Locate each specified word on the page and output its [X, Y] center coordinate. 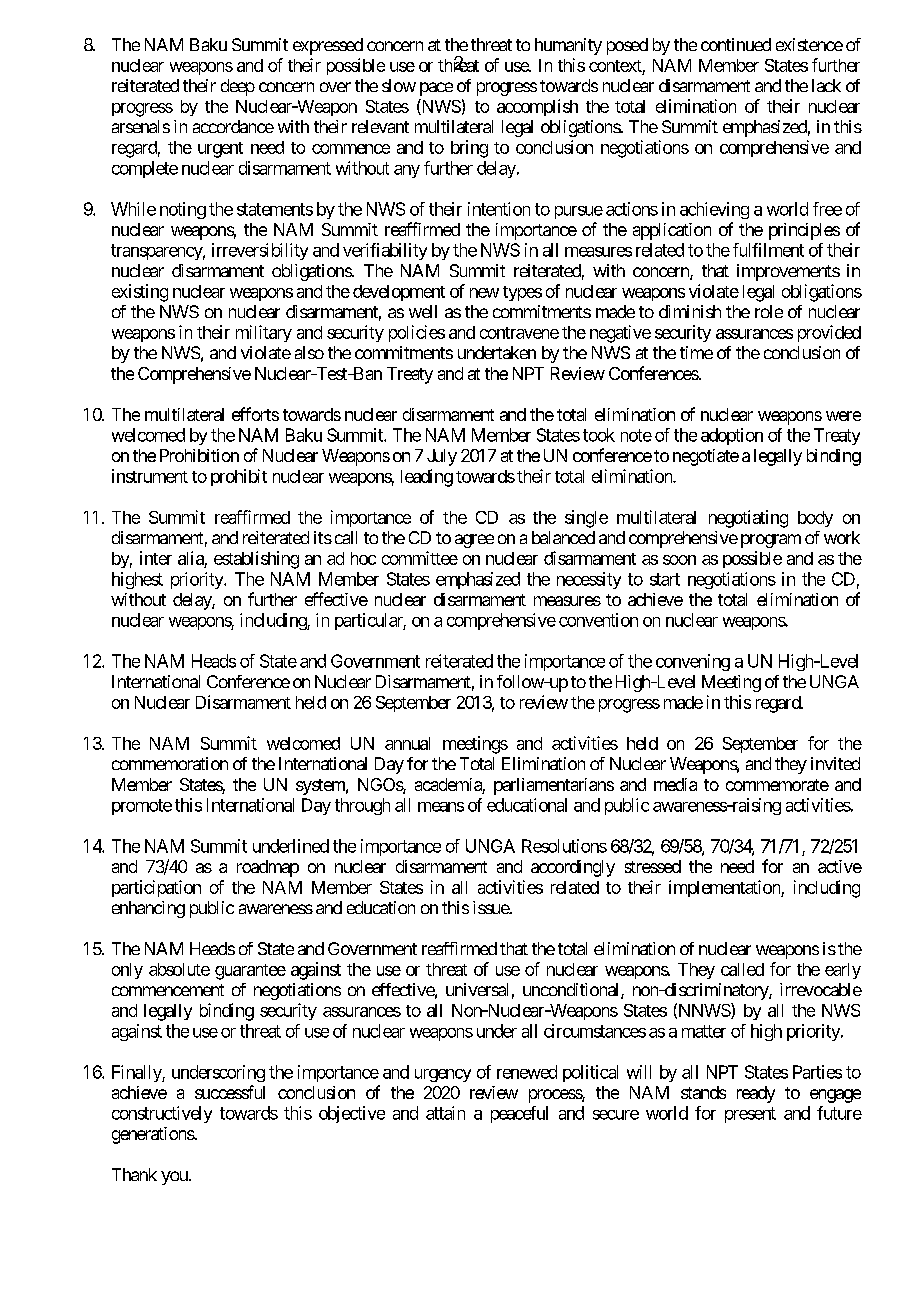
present [750, 1115]
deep [238, 87]
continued [736, 44]
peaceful [519, 1114]
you [174, 1178]
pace [436, 89]
